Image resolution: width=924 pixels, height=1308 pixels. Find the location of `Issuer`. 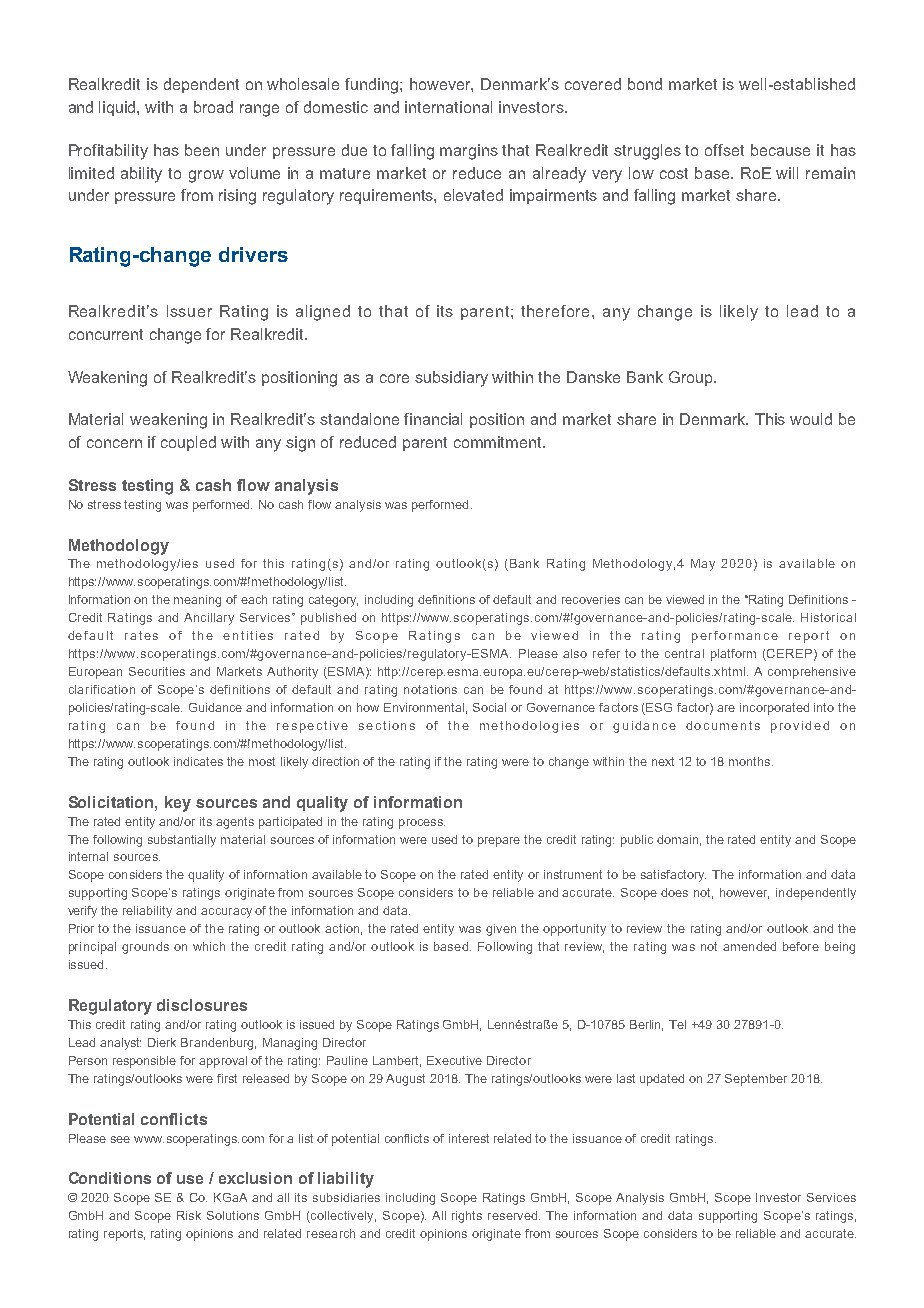

Issuer is located at coordinates (189, 311).
